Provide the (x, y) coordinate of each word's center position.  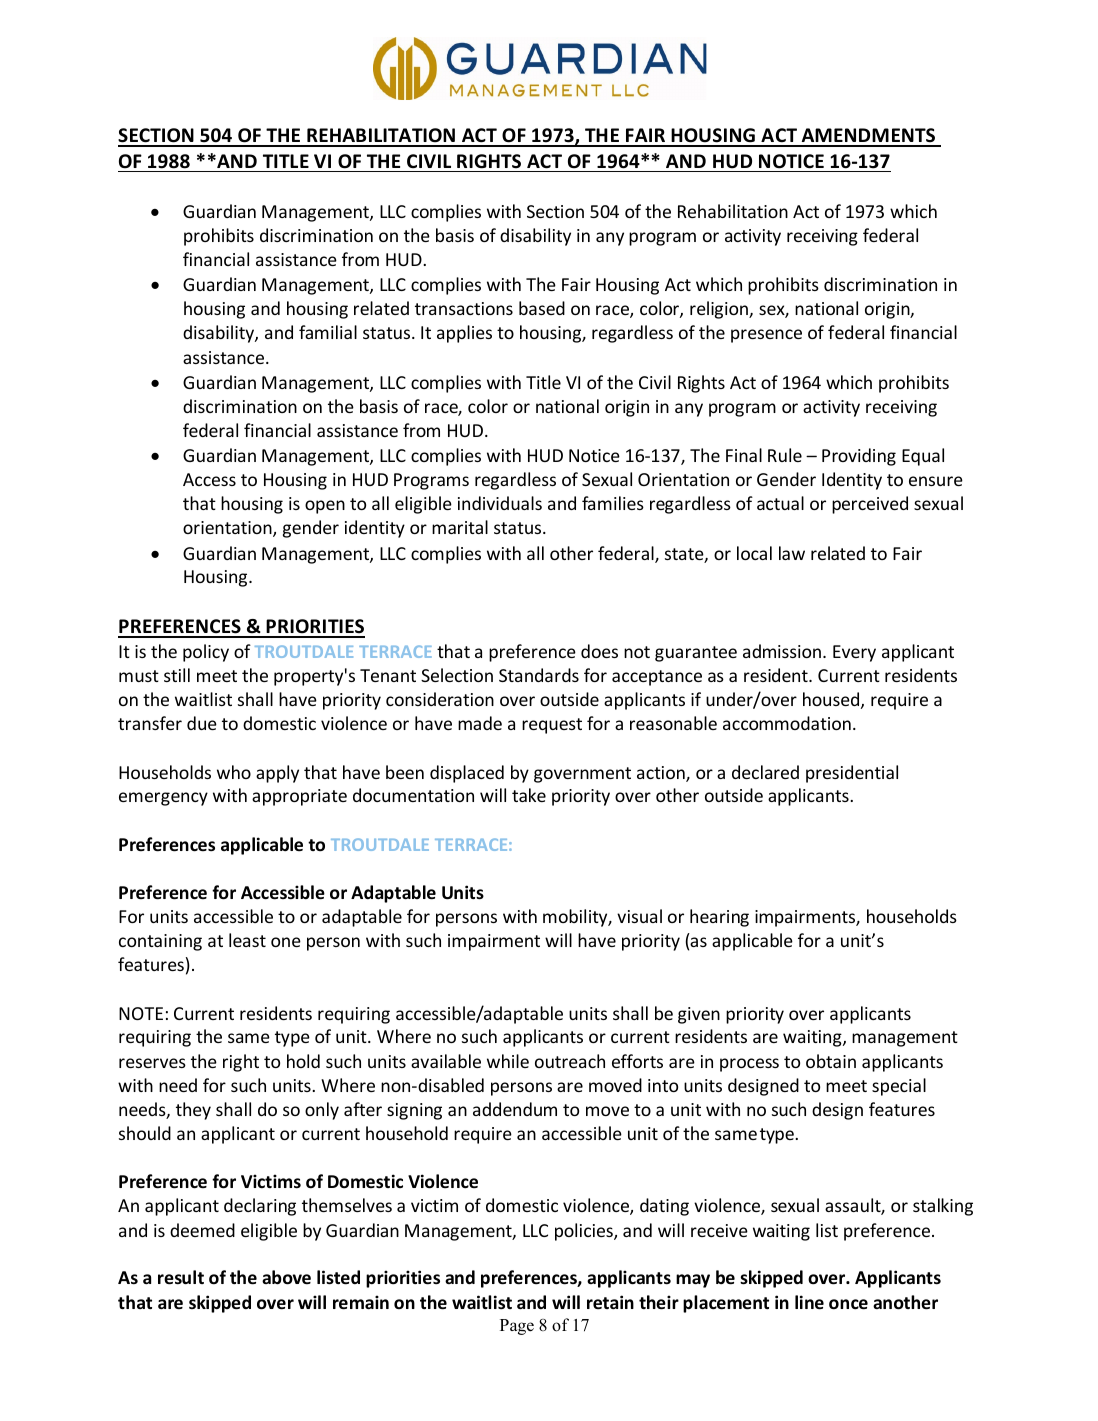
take (529, 795)
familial (328, 332)
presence (766, 336)
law (792, 553)
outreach (570, 1061)
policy (206, 653)
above (286, 1277)
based (542, 308)
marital (460, 527)
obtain (831, 1061)
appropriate (299, 797)
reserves (152, 1063)
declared (765, 772)
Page (517, 1327)
